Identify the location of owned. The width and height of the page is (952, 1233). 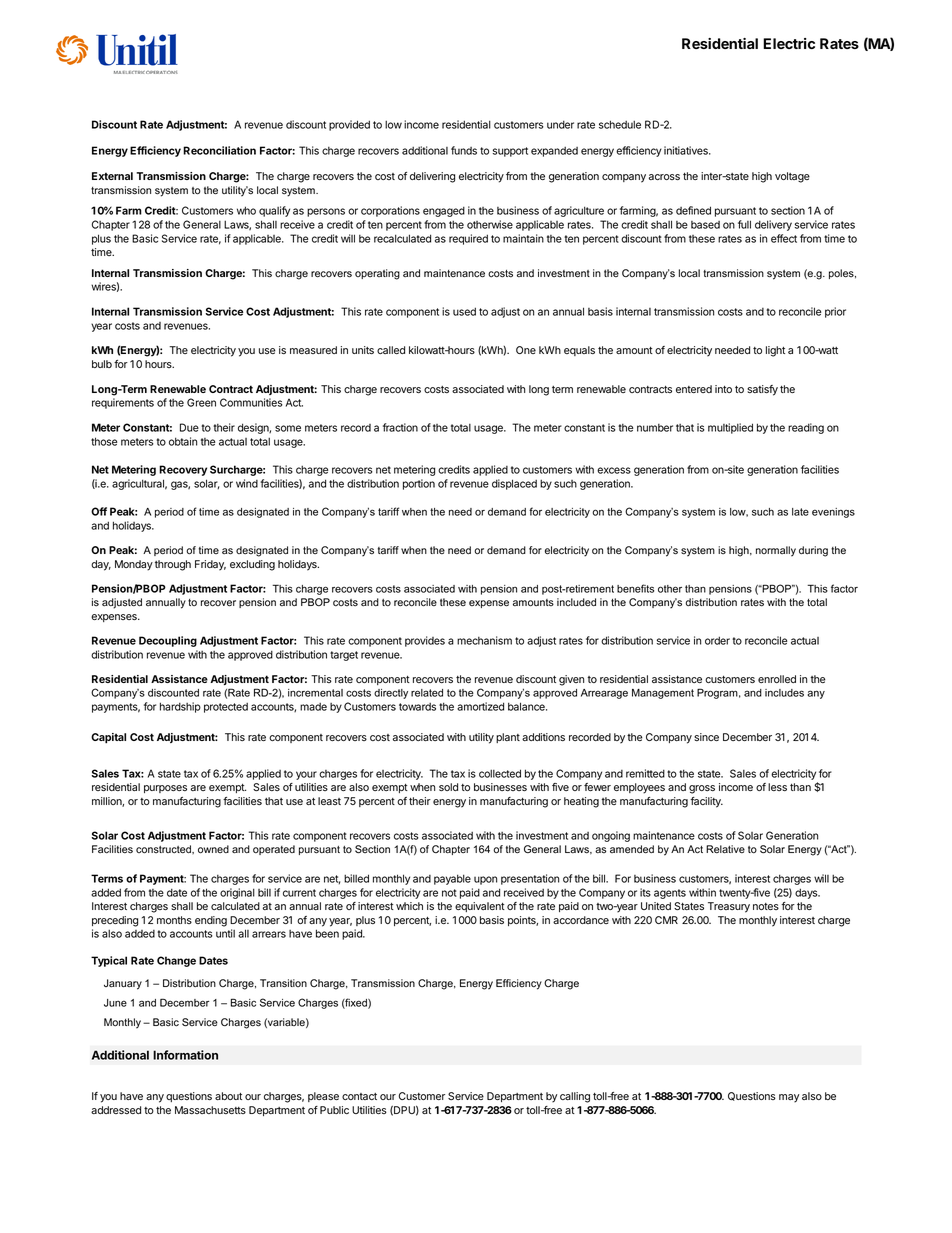
(213, 849).
